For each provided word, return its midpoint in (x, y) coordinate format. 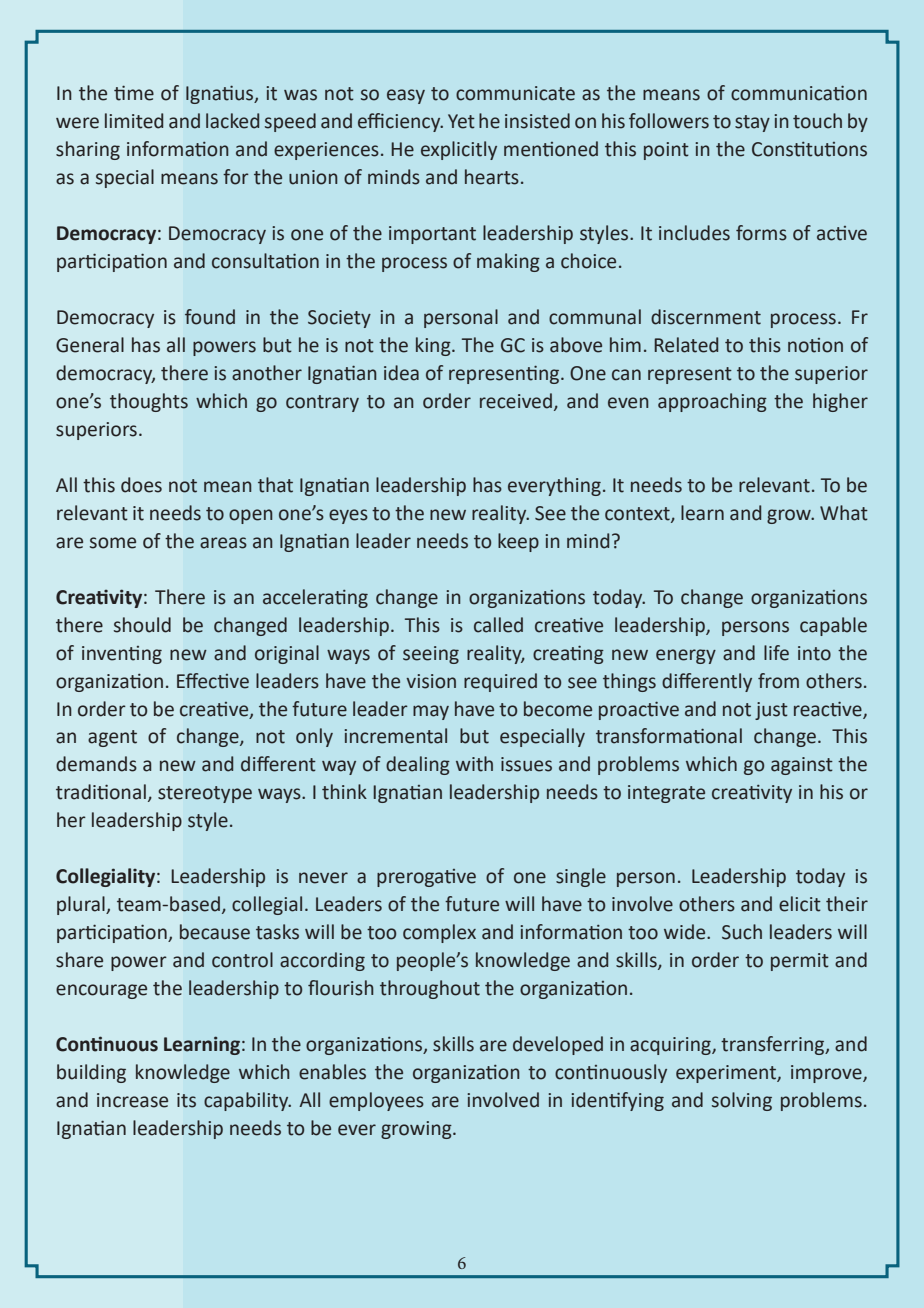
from (778, 681)
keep (518, 542)
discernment (706, 317)
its (186, 1100)
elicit (800, 904)
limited (134, 121)
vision (431, 681)
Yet (461, 121)
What (844, 513)
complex (439, 933)
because (215, 932)
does (141, 485)
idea (401, 373)
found (210, 317)
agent (112, 738)
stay (752, 123)
